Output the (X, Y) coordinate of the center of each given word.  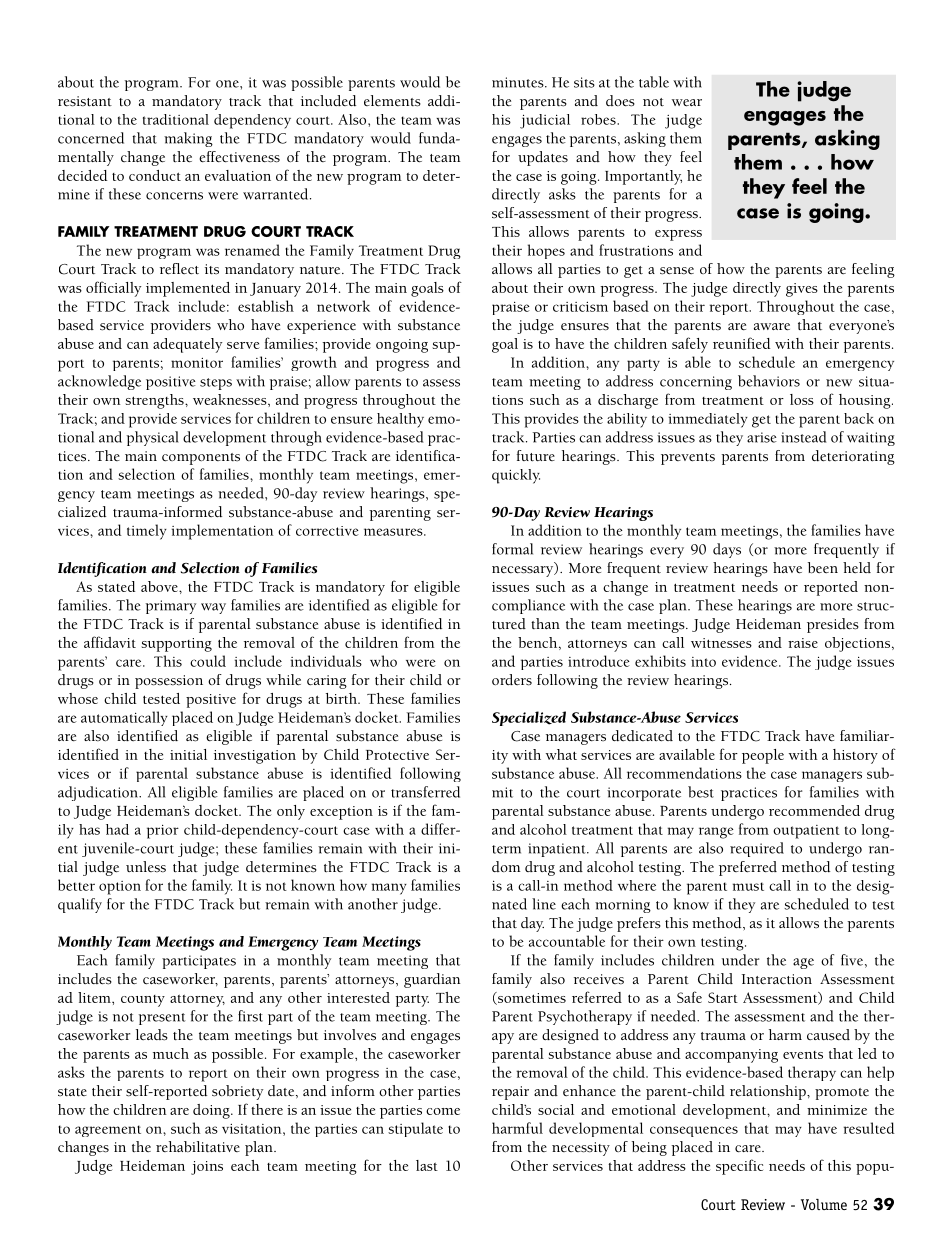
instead (804, 437)
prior (163, 832)
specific (739, 1167)
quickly (516, 476)
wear (687, 103)
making (188, 139)
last (427, 1165)
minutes (519, 82)
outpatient (806, 832)
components (201, 459)
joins (207, 1168)
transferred (425, 792)
